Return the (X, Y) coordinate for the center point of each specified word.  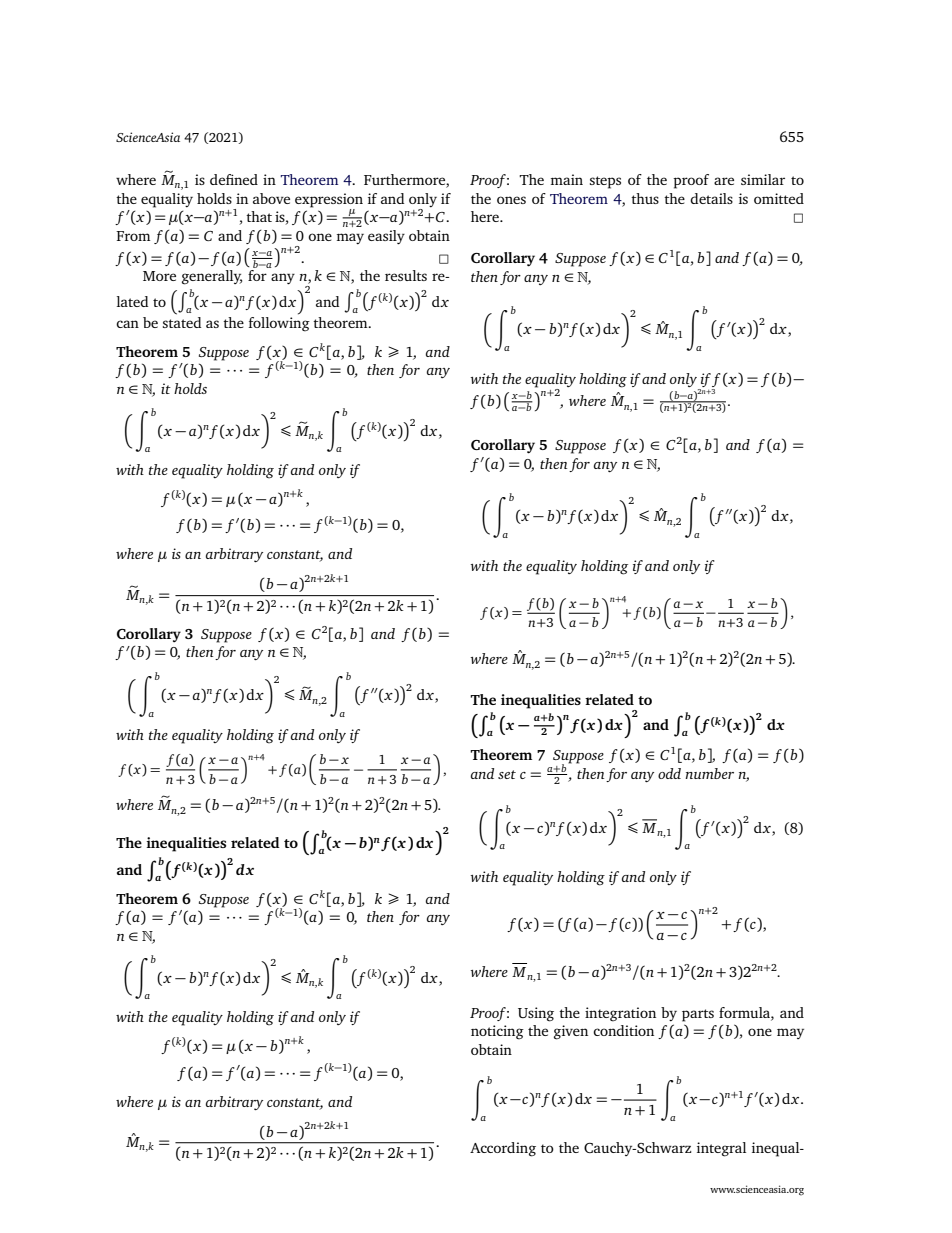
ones (511, 200)
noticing (497, 1032)
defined (234, 179)
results (406, 275)
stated (182, 321)
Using (536, 1014)
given (571, 1032)
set (507, 774)
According (503, 1149)
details (711, 198)
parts (698, 1015)
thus (645, 198)
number (709, 773)
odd (669, 773)
